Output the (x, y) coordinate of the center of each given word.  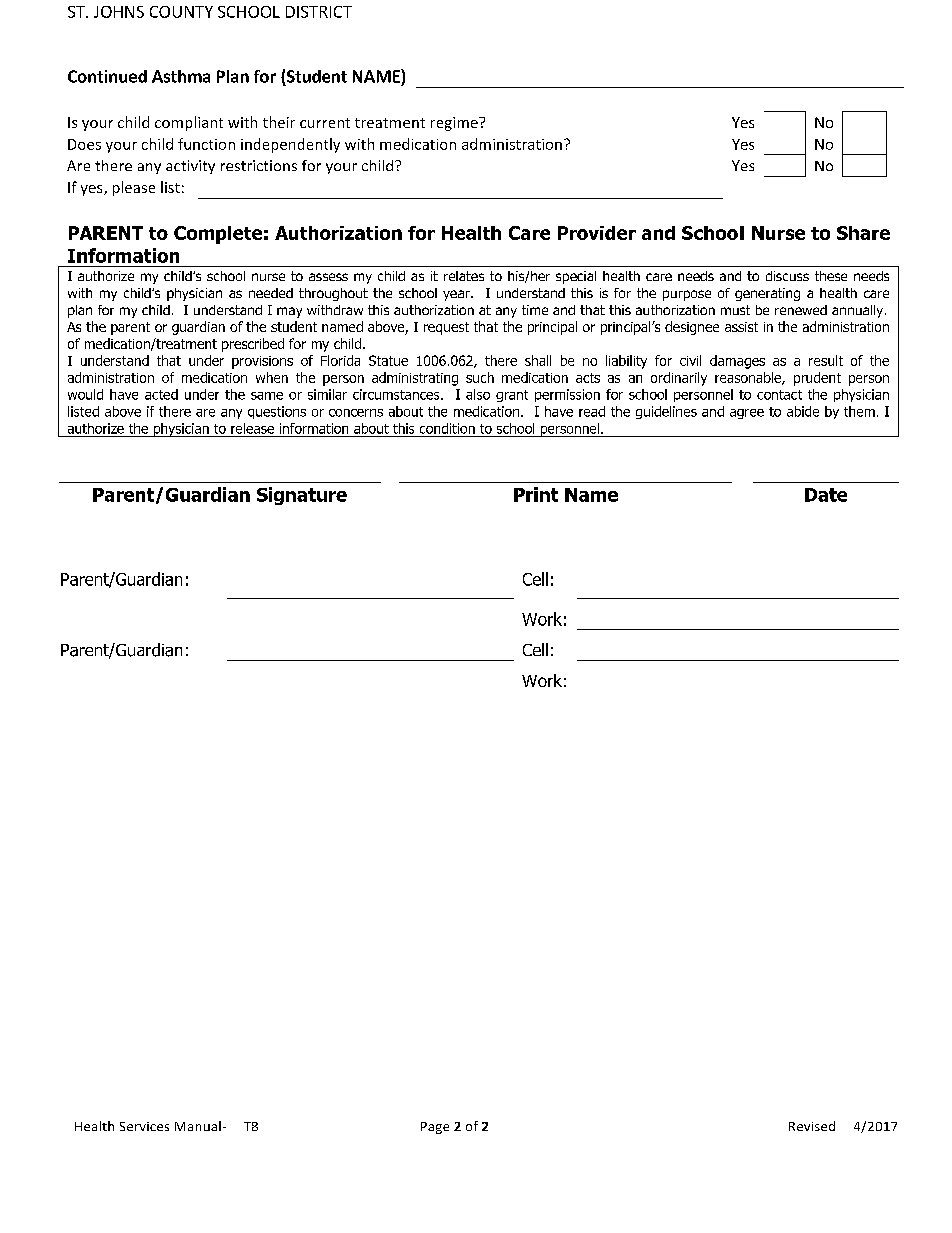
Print (536, 494)
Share (863, 233)
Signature (302, 496)
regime (455, 124)
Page (435, 1128)
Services (144, 1126)
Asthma (181, 76)
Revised (812, 1126)
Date (826, 495)
